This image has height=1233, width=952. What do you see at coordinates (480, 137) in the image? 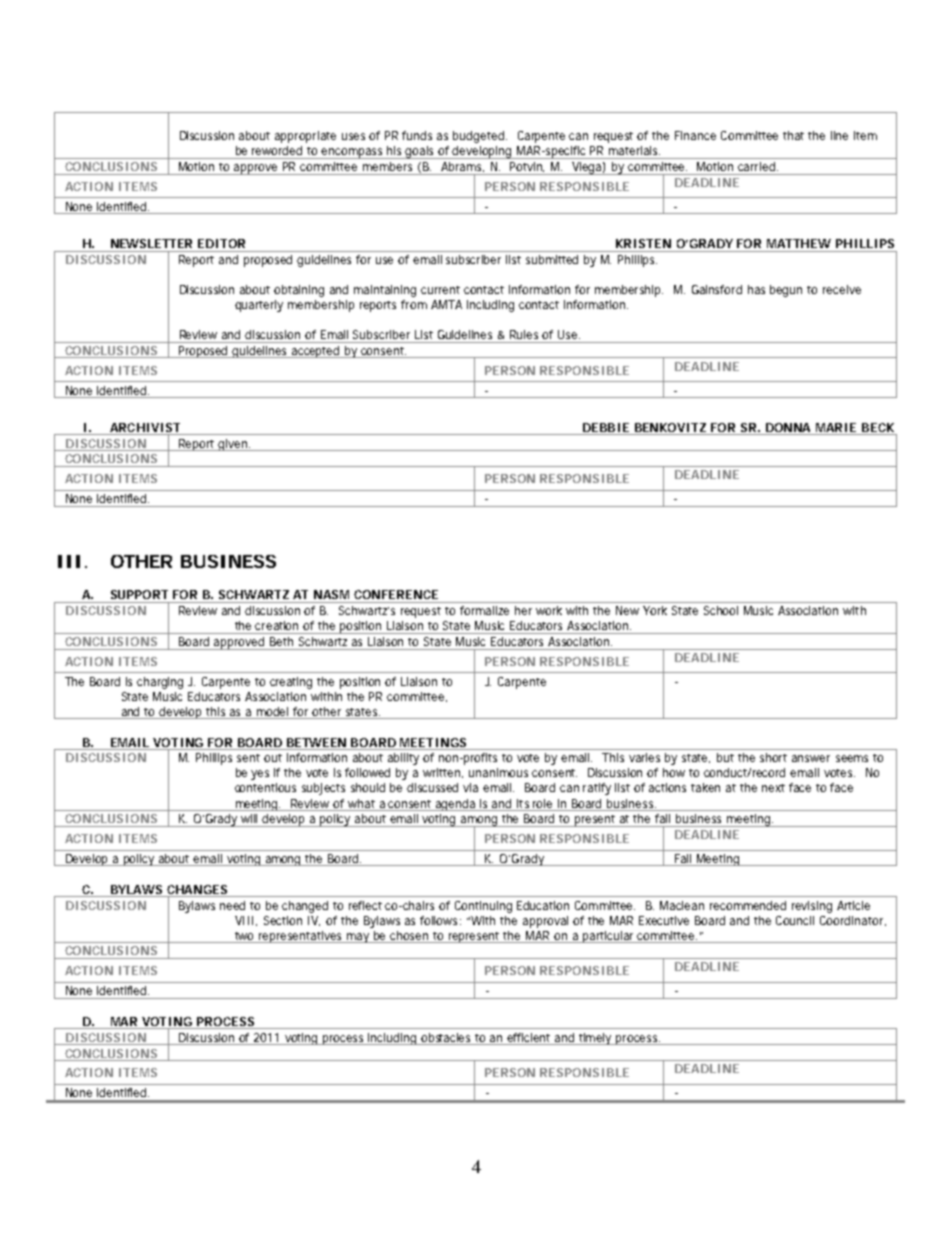
I see `budgeted` at bounding box center [480, 137].
